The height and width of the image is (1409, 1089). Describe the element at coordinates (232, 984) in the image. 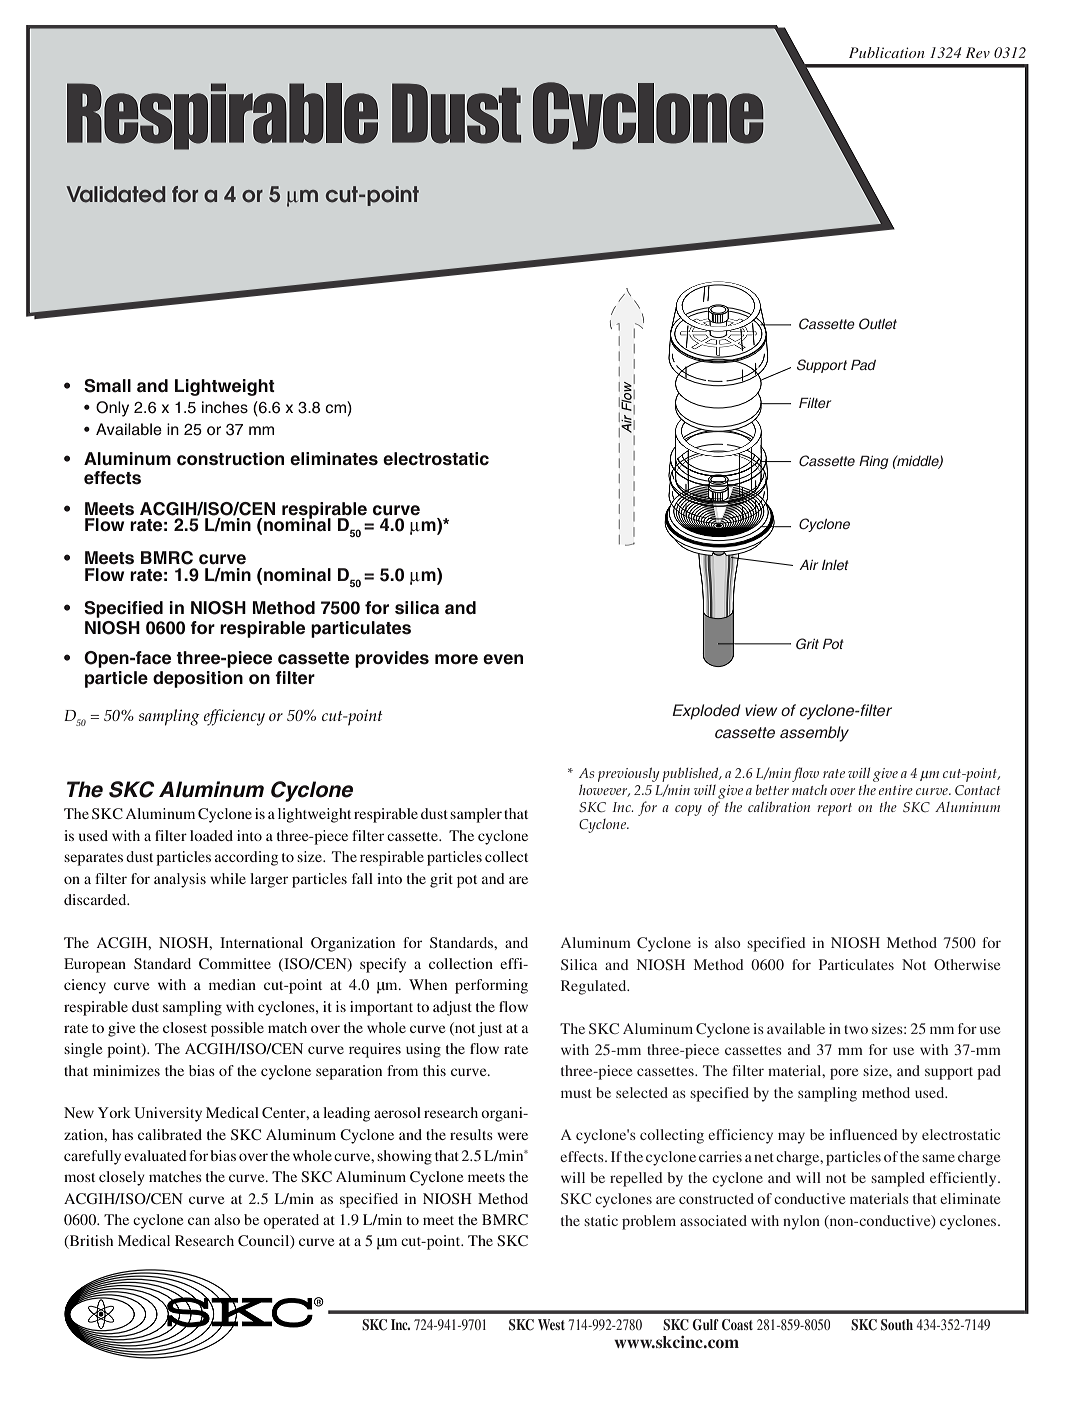

I see `median` at that location.
